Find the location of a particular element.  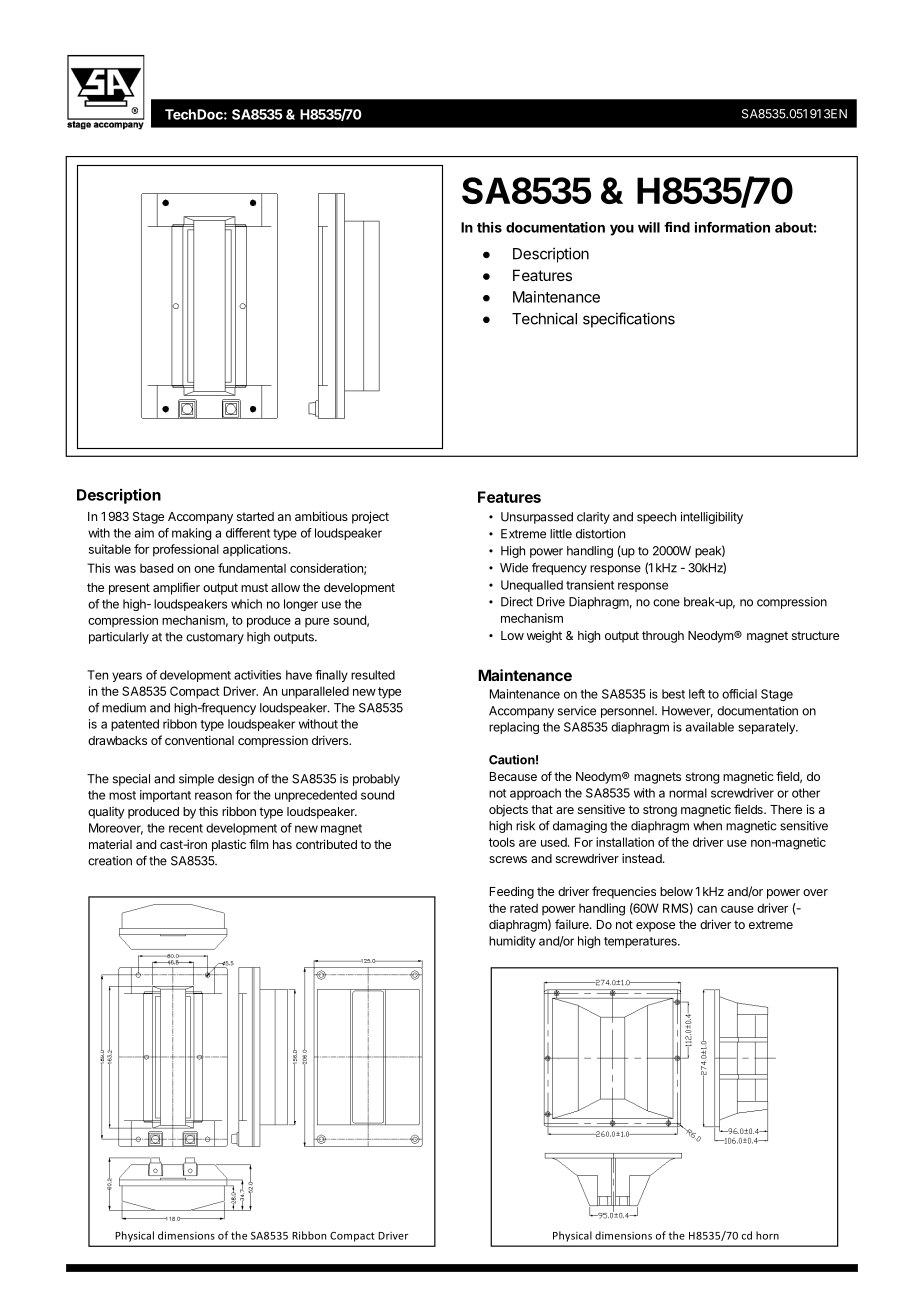

you is located at coordinates (622, 230).
